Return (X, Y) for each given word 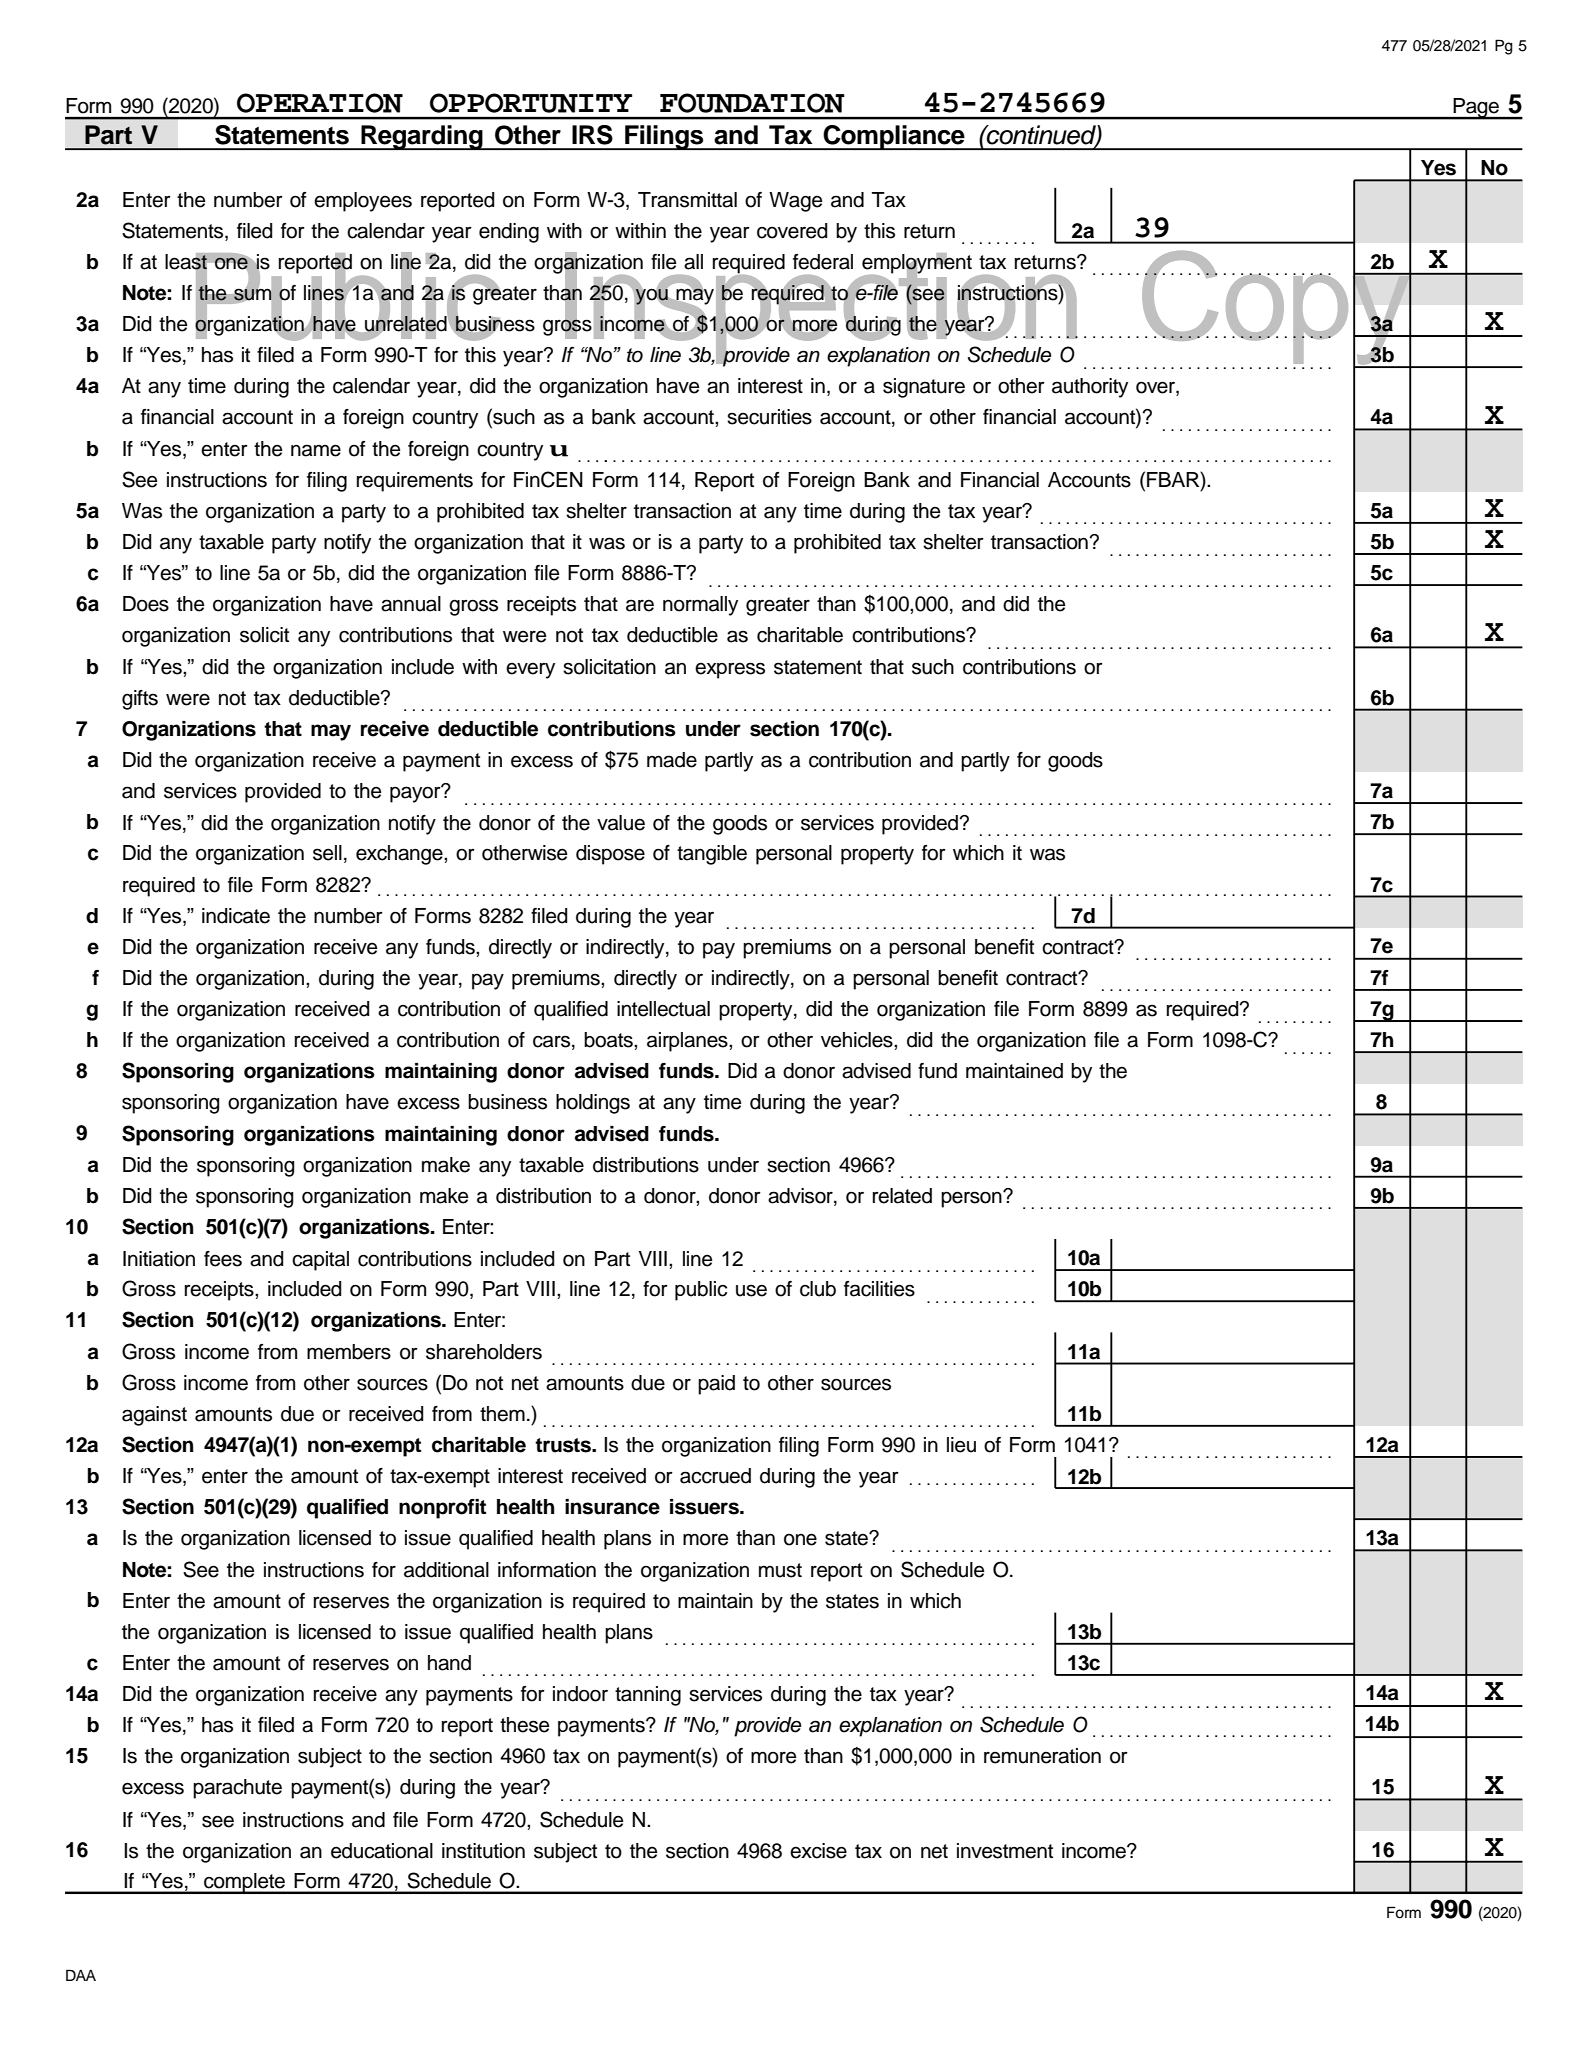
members (349, 1352)
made (672, 760)
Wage (795, 202)
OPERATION (320, 103)
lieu (961, 1445)
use (751, 1290)
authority (1090, 388)
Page (1476, 109)
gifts (140, 700)
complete (244, 1883)
